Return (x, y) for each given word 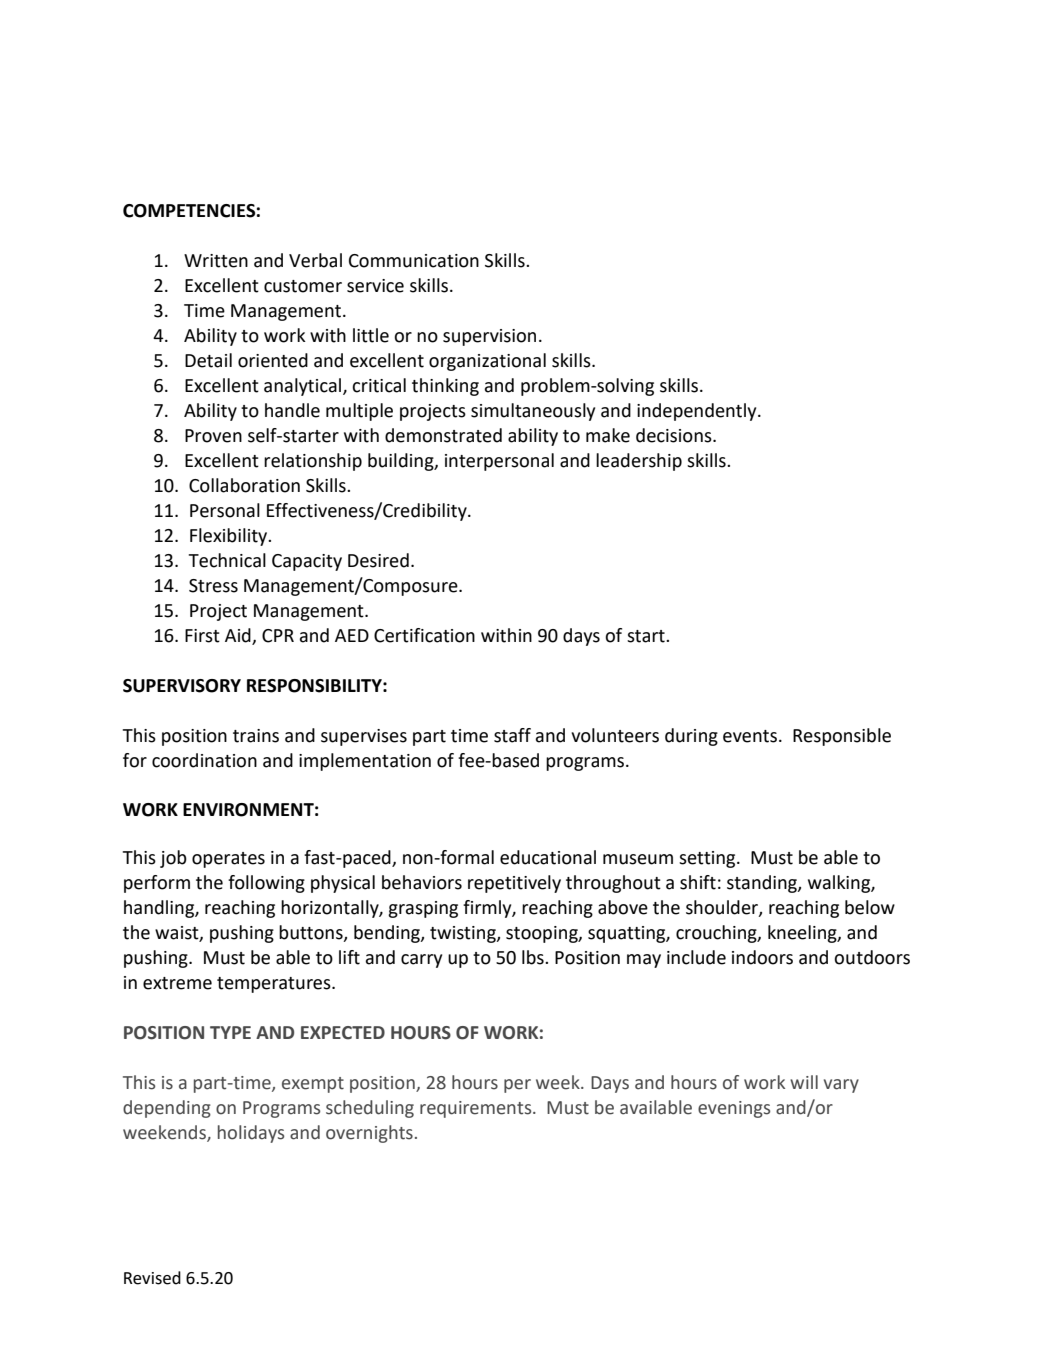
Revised (152, 1278)
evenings (734, 1109)
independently (698, 412)
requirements (477, 1109)
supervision (489, 337)
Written (216, 261)
